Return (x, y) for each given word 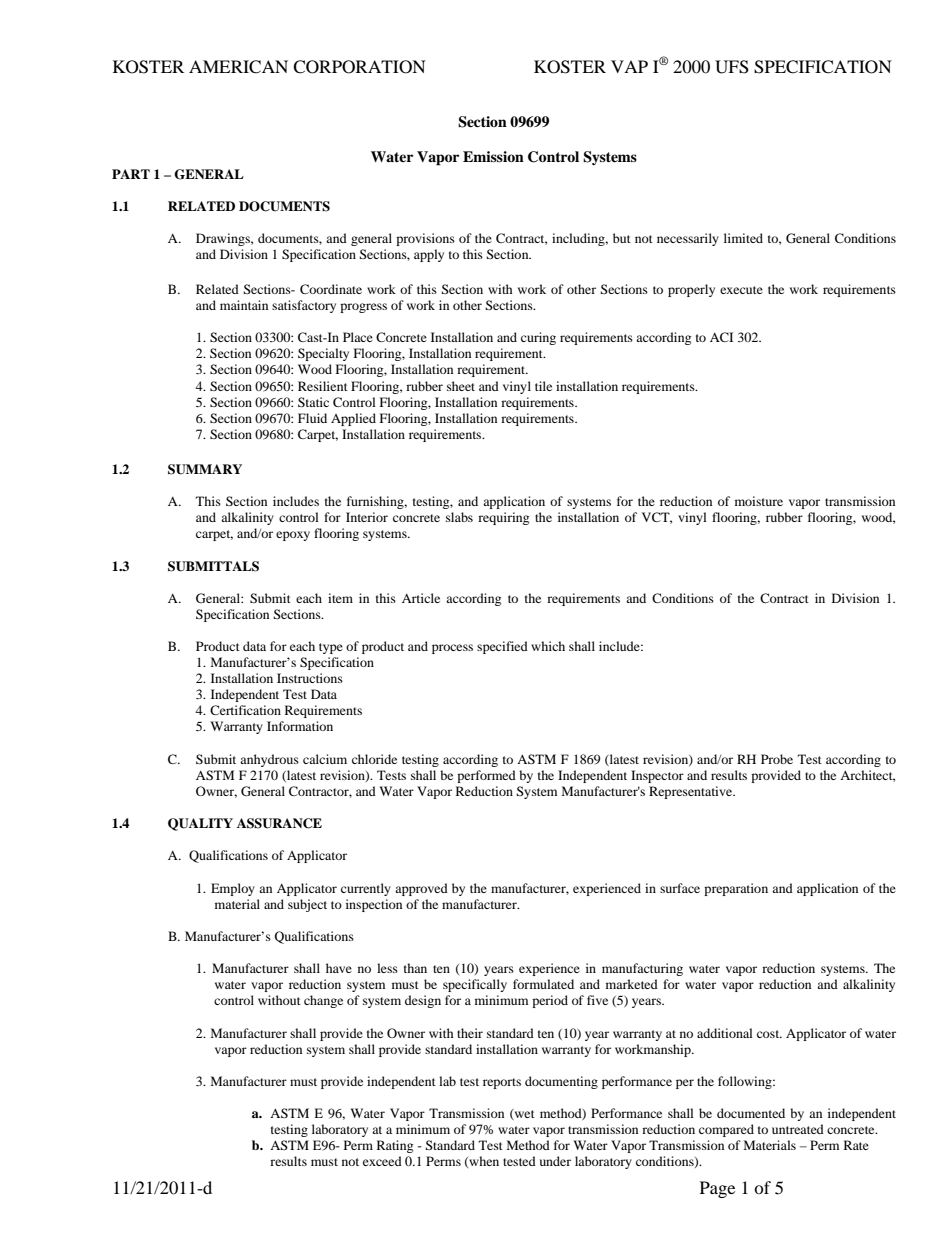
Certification (245, 710)
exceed (382, 1161)
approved (421, 889)
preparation (736, 889)
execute (741, 290)
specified (502, 647)
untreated (798, 1129)
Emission (493, 156)
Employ (233, 889)
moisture (759, 501)
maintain (244, 305)
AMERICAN (238, 67)
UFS (732, 67)
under (555, 1161)
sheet (461, 386)
